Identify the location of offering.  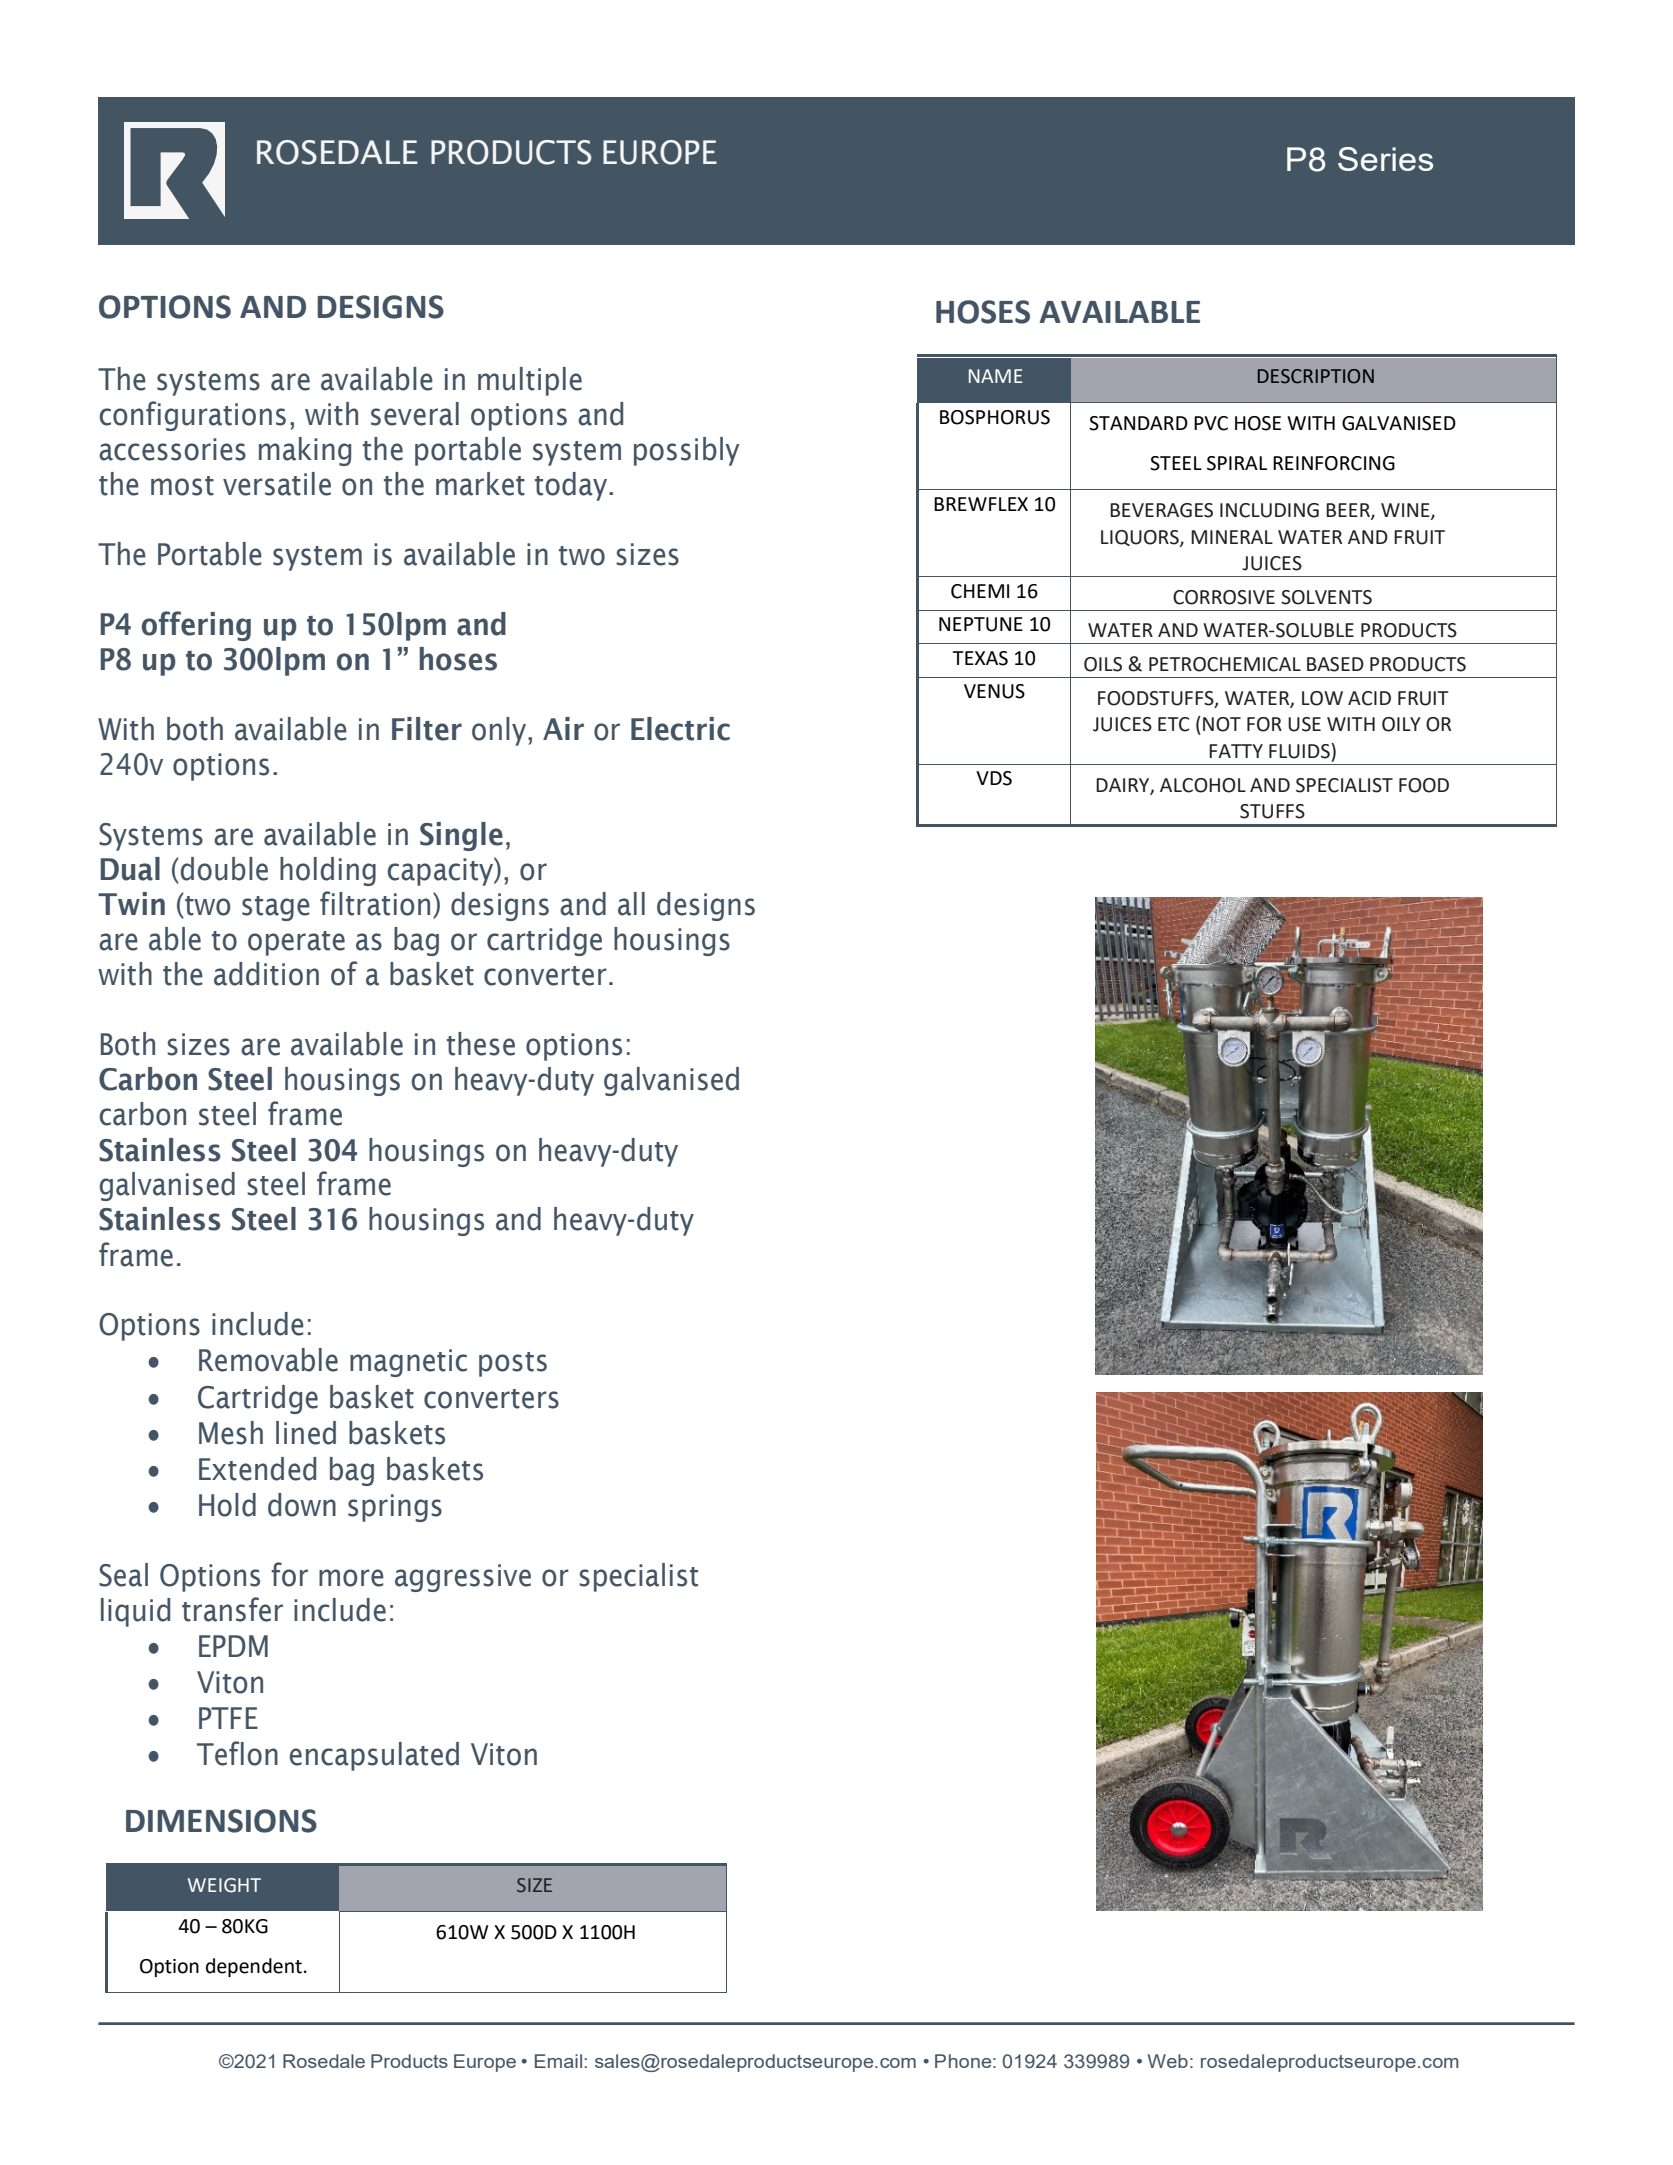
(196, 626).
